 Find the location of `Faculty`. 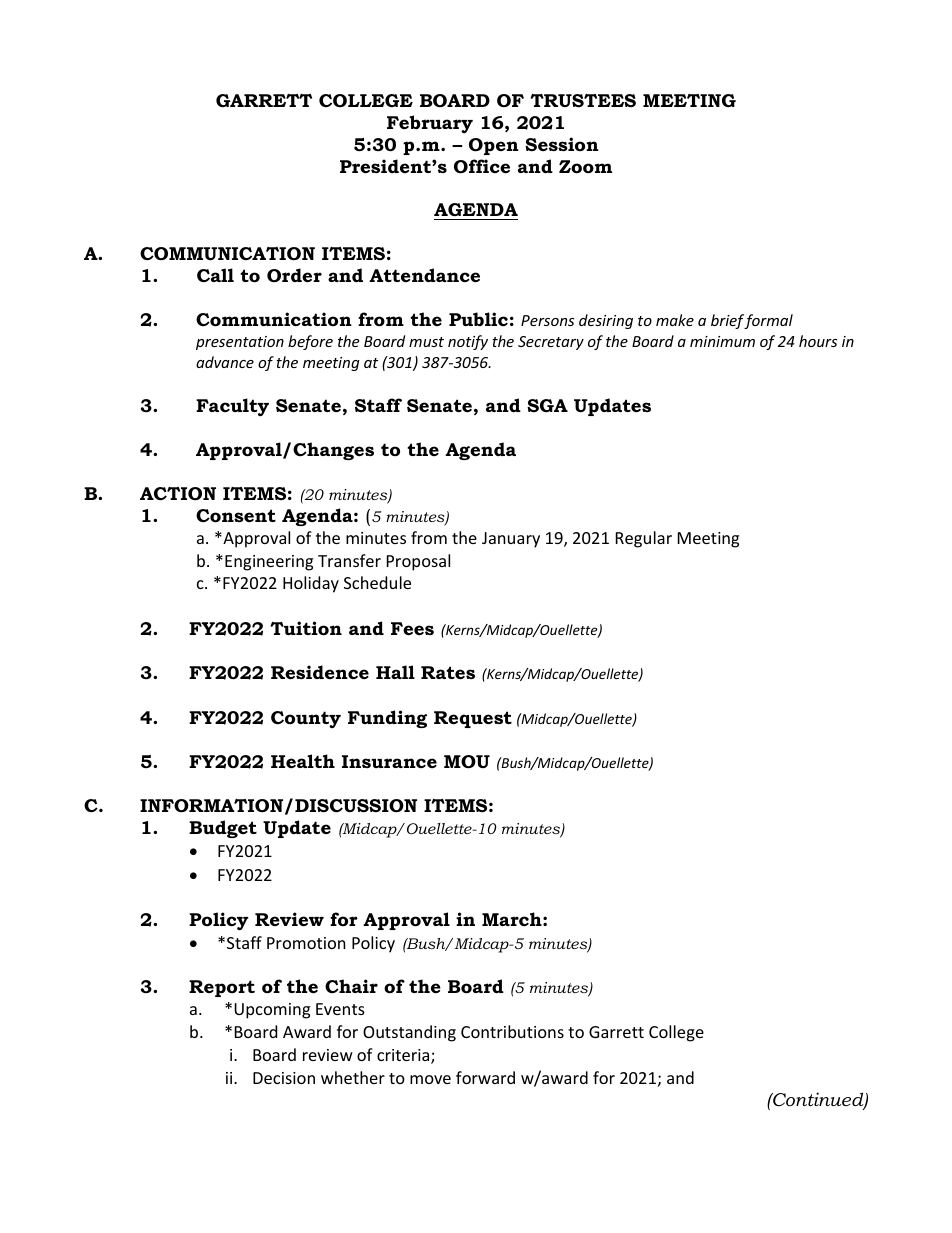

Faculty is located at coordinates (232, 407).
